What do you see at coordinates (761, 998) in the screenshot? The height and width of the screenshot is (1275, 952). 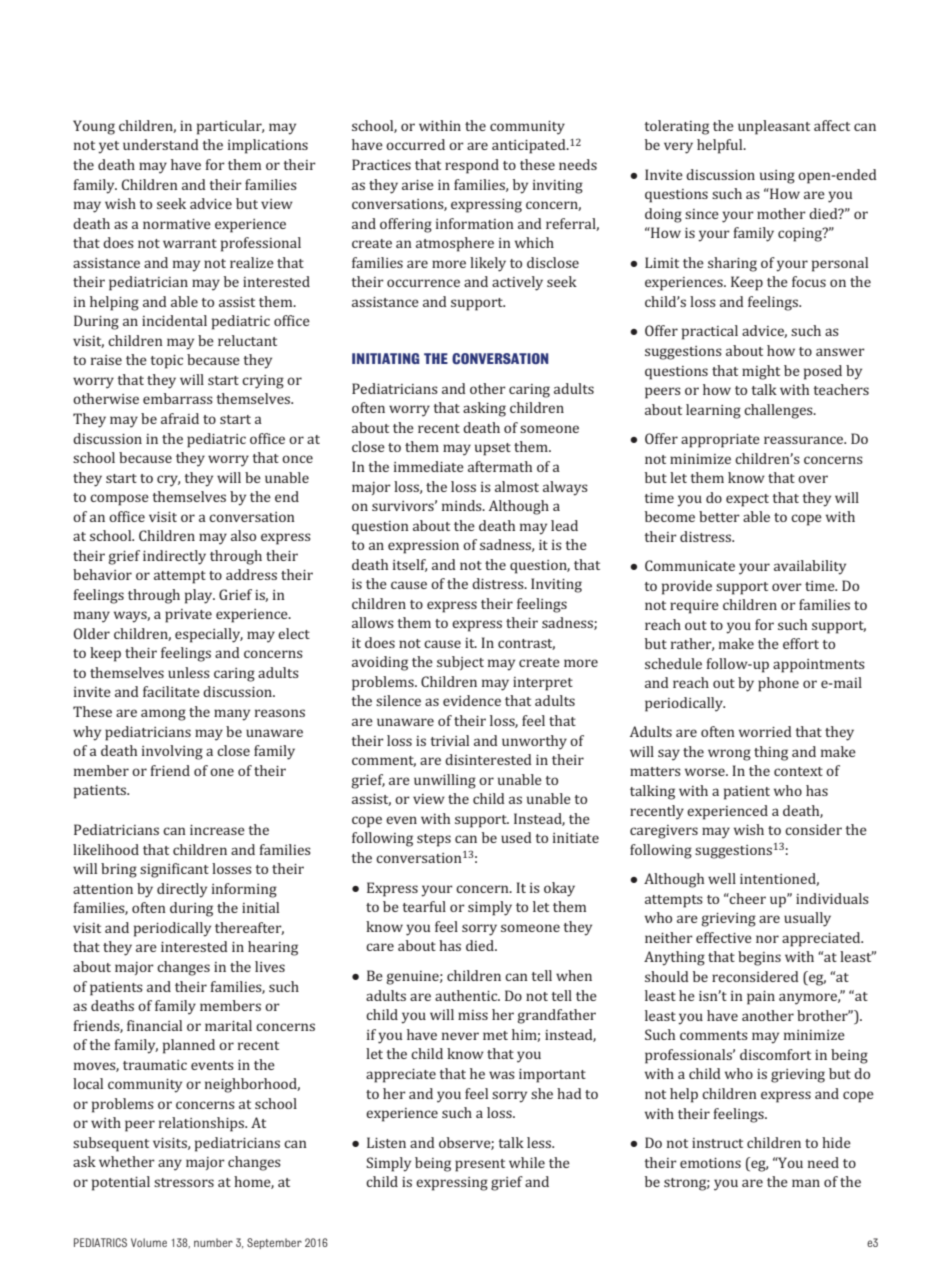 I see `pain` at bounding box center [761, 998].
